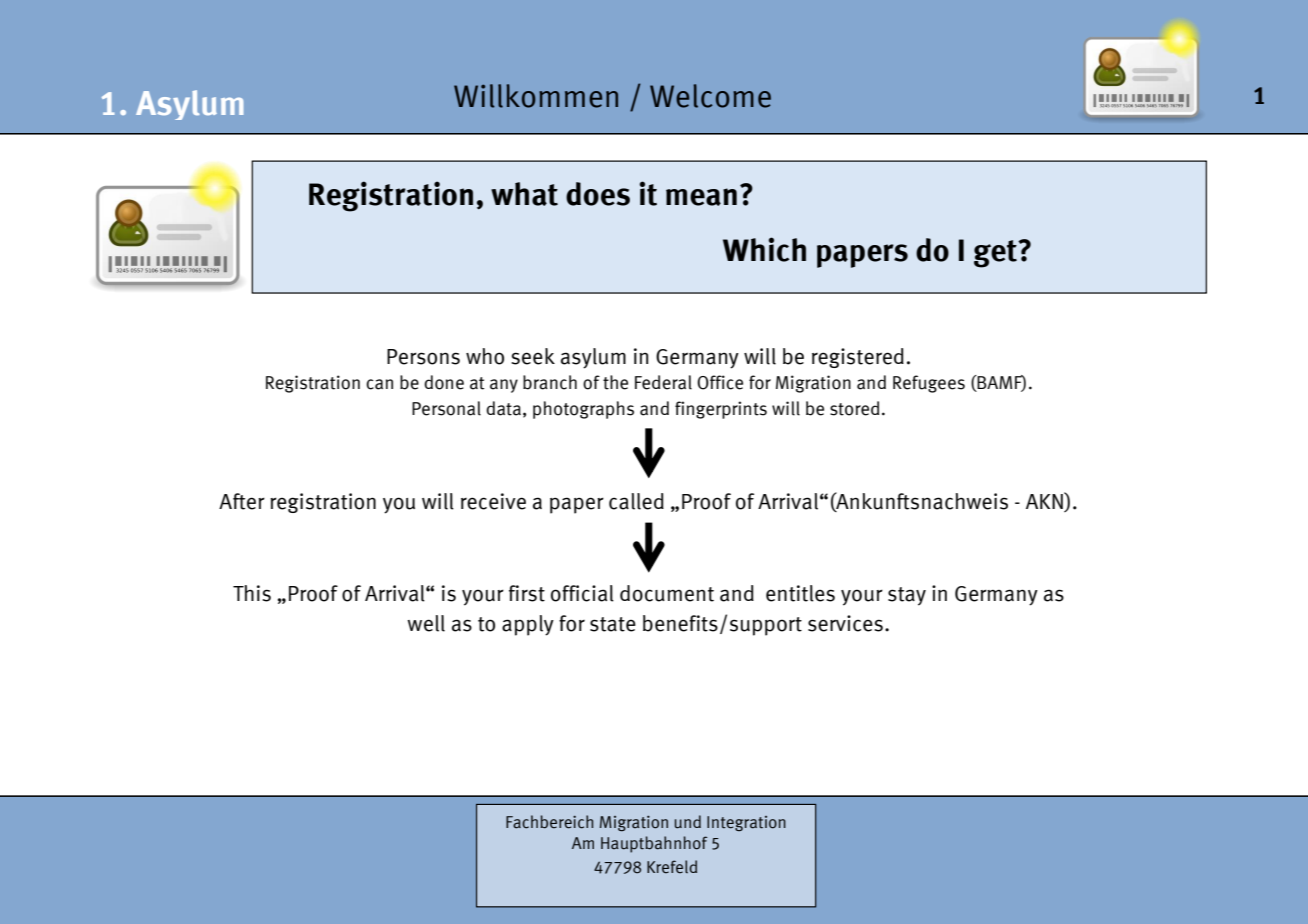 This document has width=1308, height=924. What do you see at coordinates (701, 197) in the document?
I see `mean` at bounding box center [701, 197].
